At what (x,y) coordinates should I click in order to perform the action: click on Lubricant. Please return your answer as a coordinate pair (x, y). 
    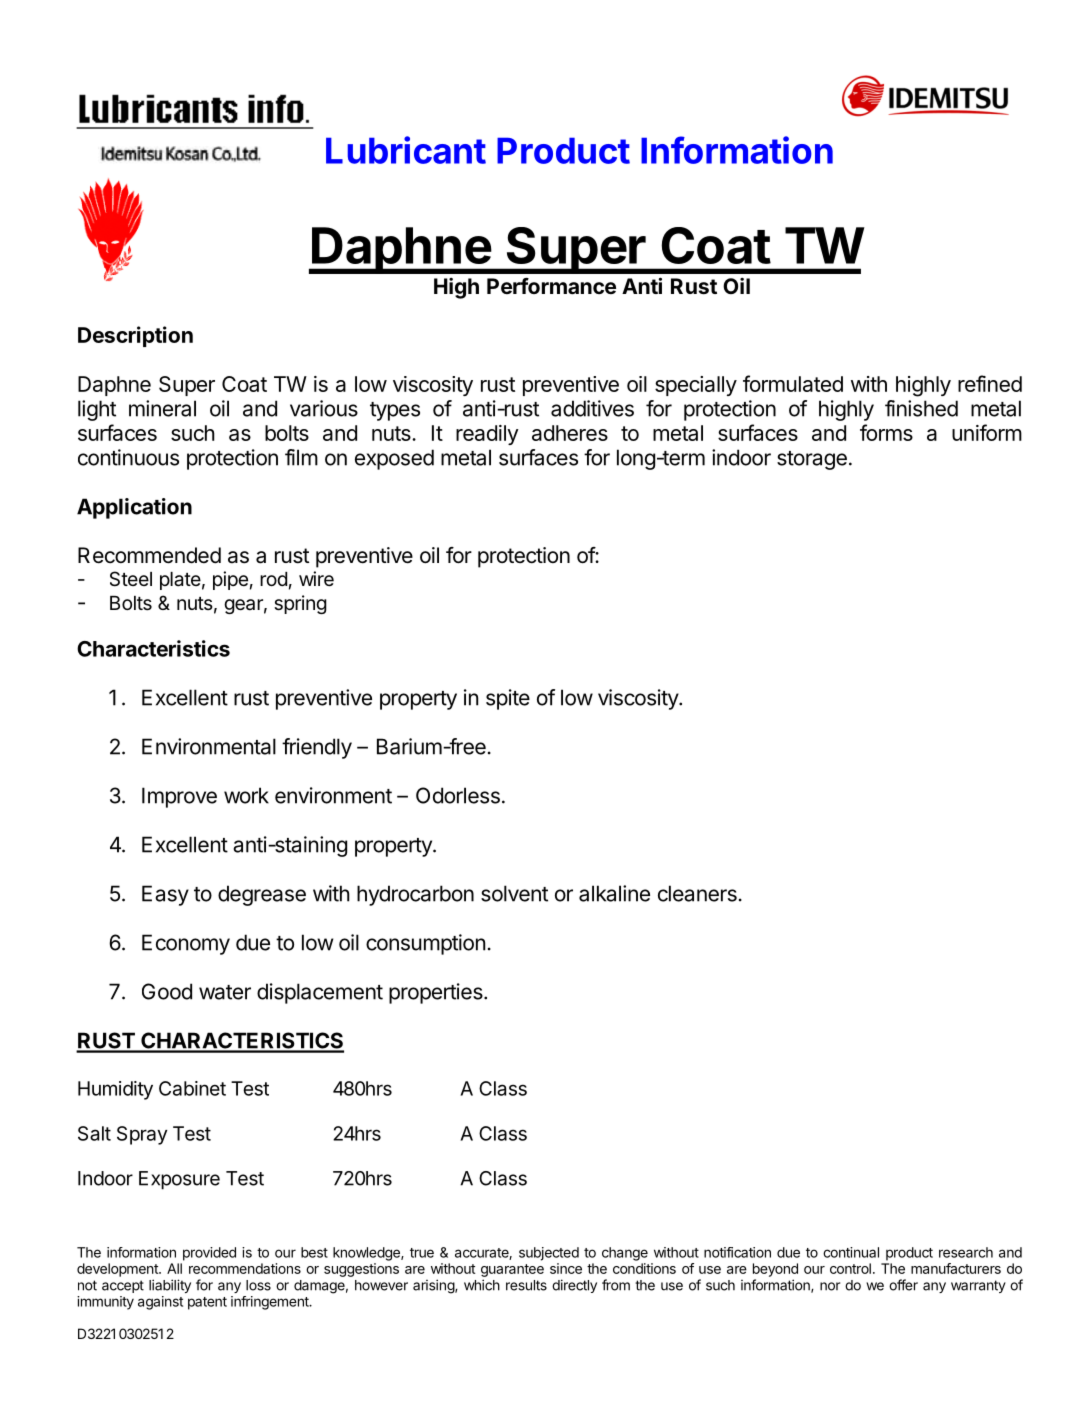
    Looking at the image, I should click on (406, 150).
